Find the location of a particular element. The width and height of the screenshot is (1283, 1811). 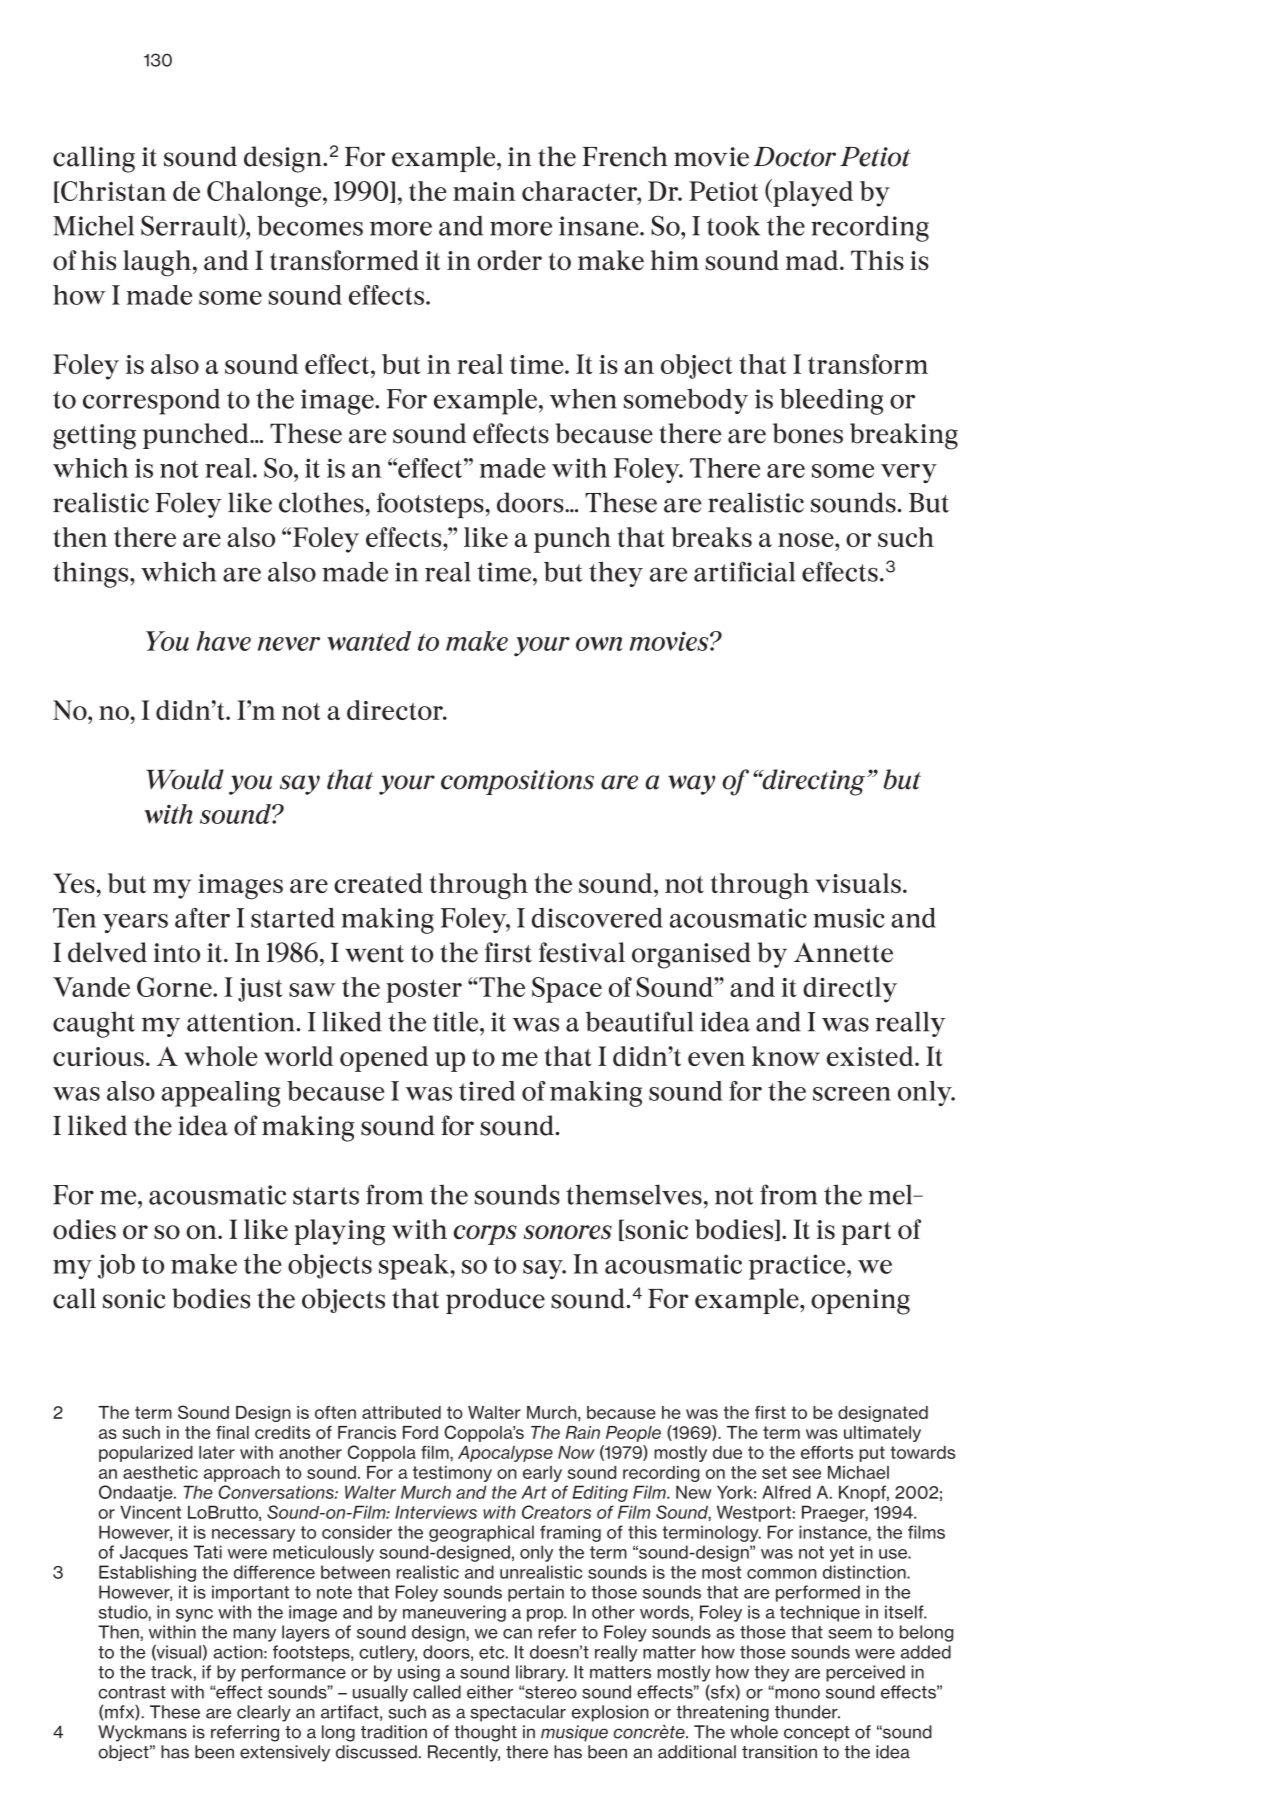

Space is located at coordinates (567, 990).
